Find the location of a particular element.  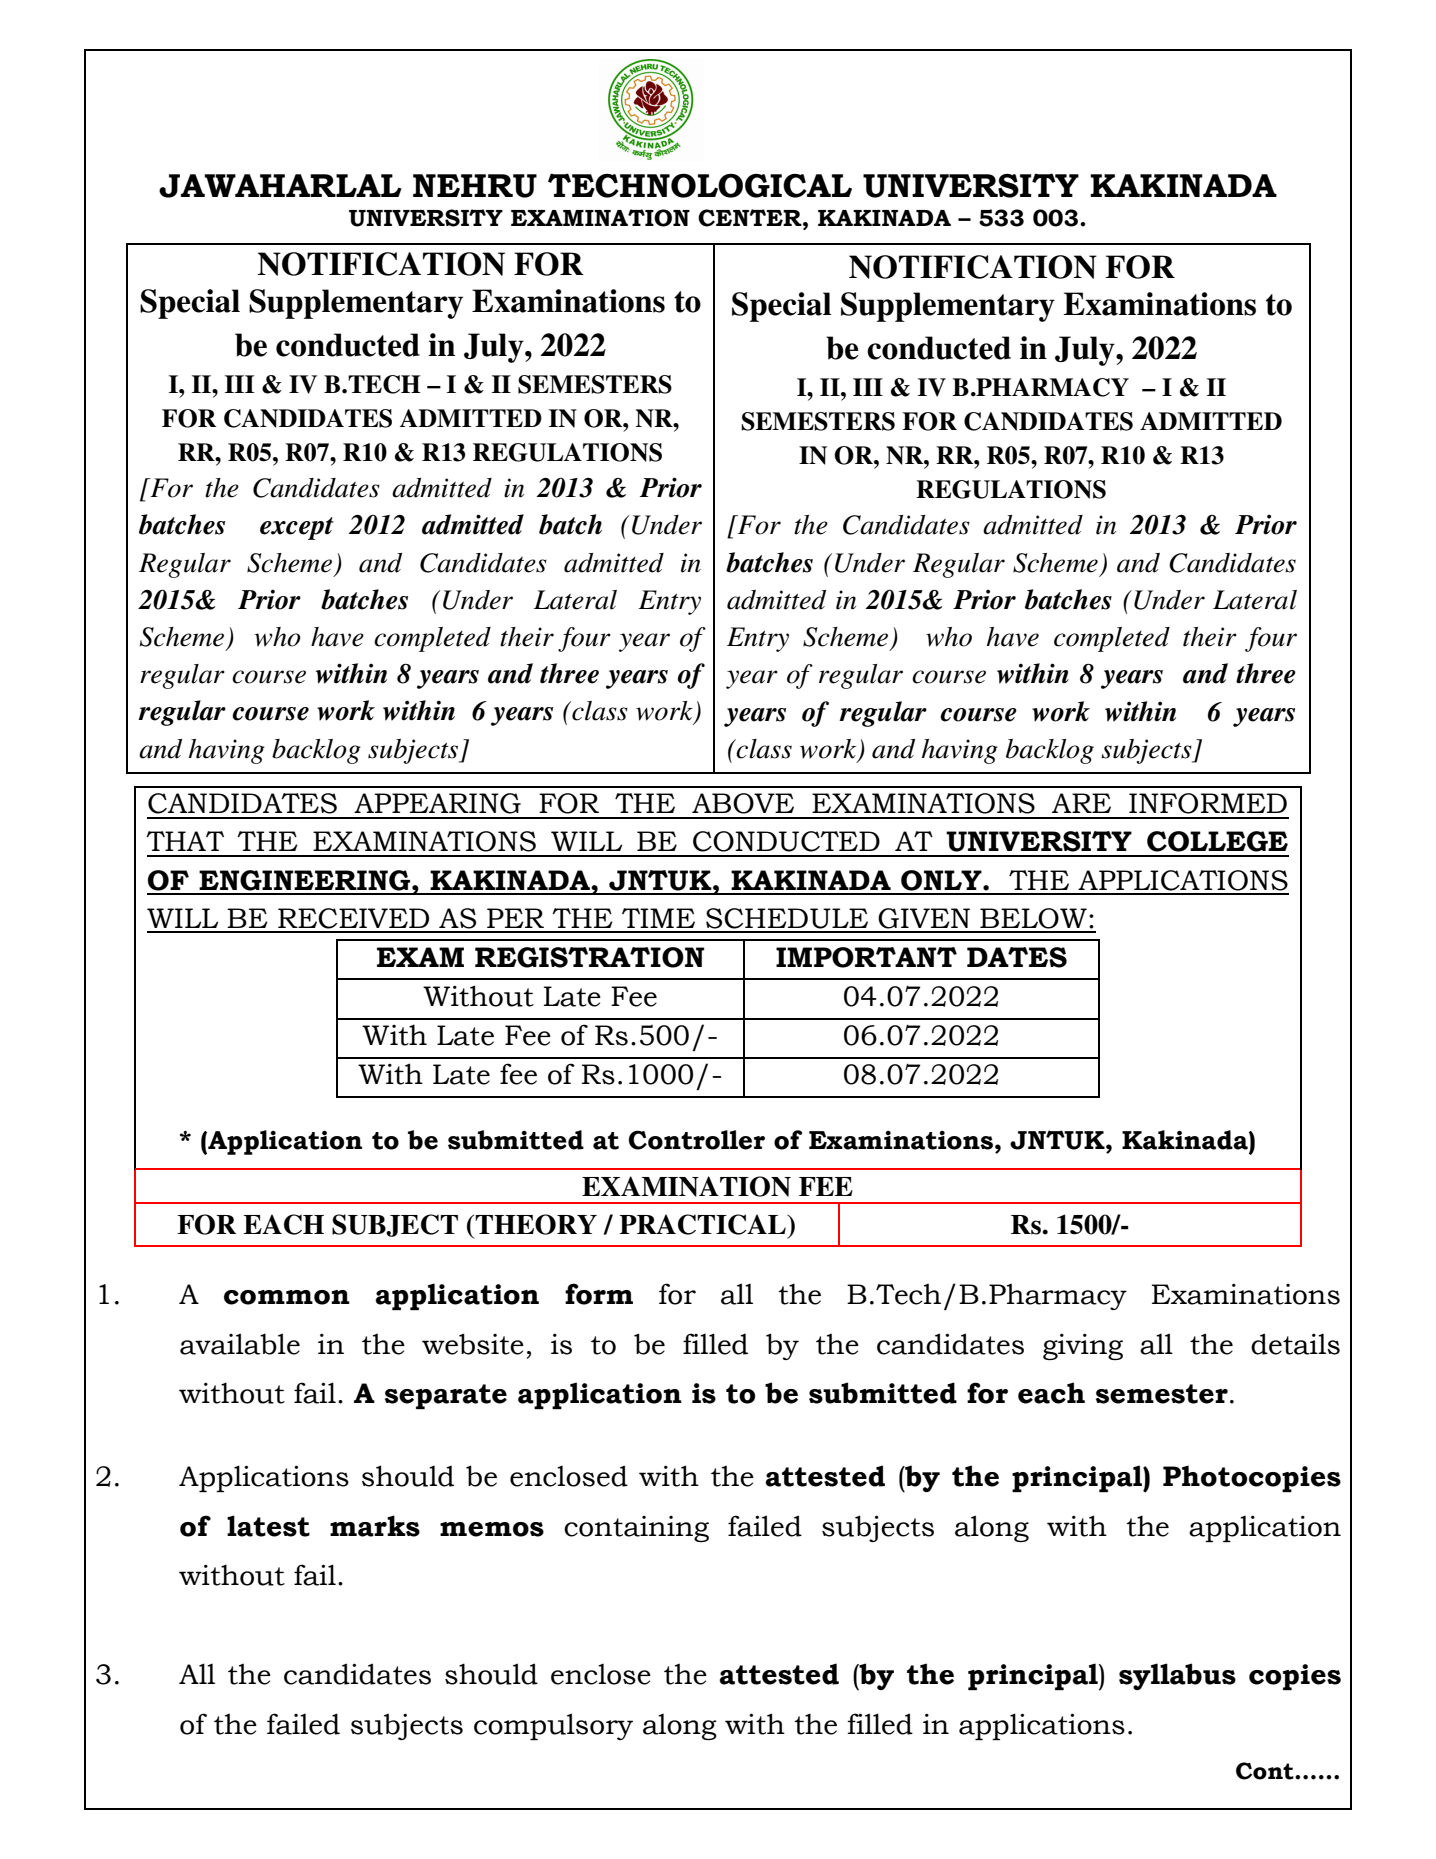

SCHEDULE is located at coordinates (787, 918).
